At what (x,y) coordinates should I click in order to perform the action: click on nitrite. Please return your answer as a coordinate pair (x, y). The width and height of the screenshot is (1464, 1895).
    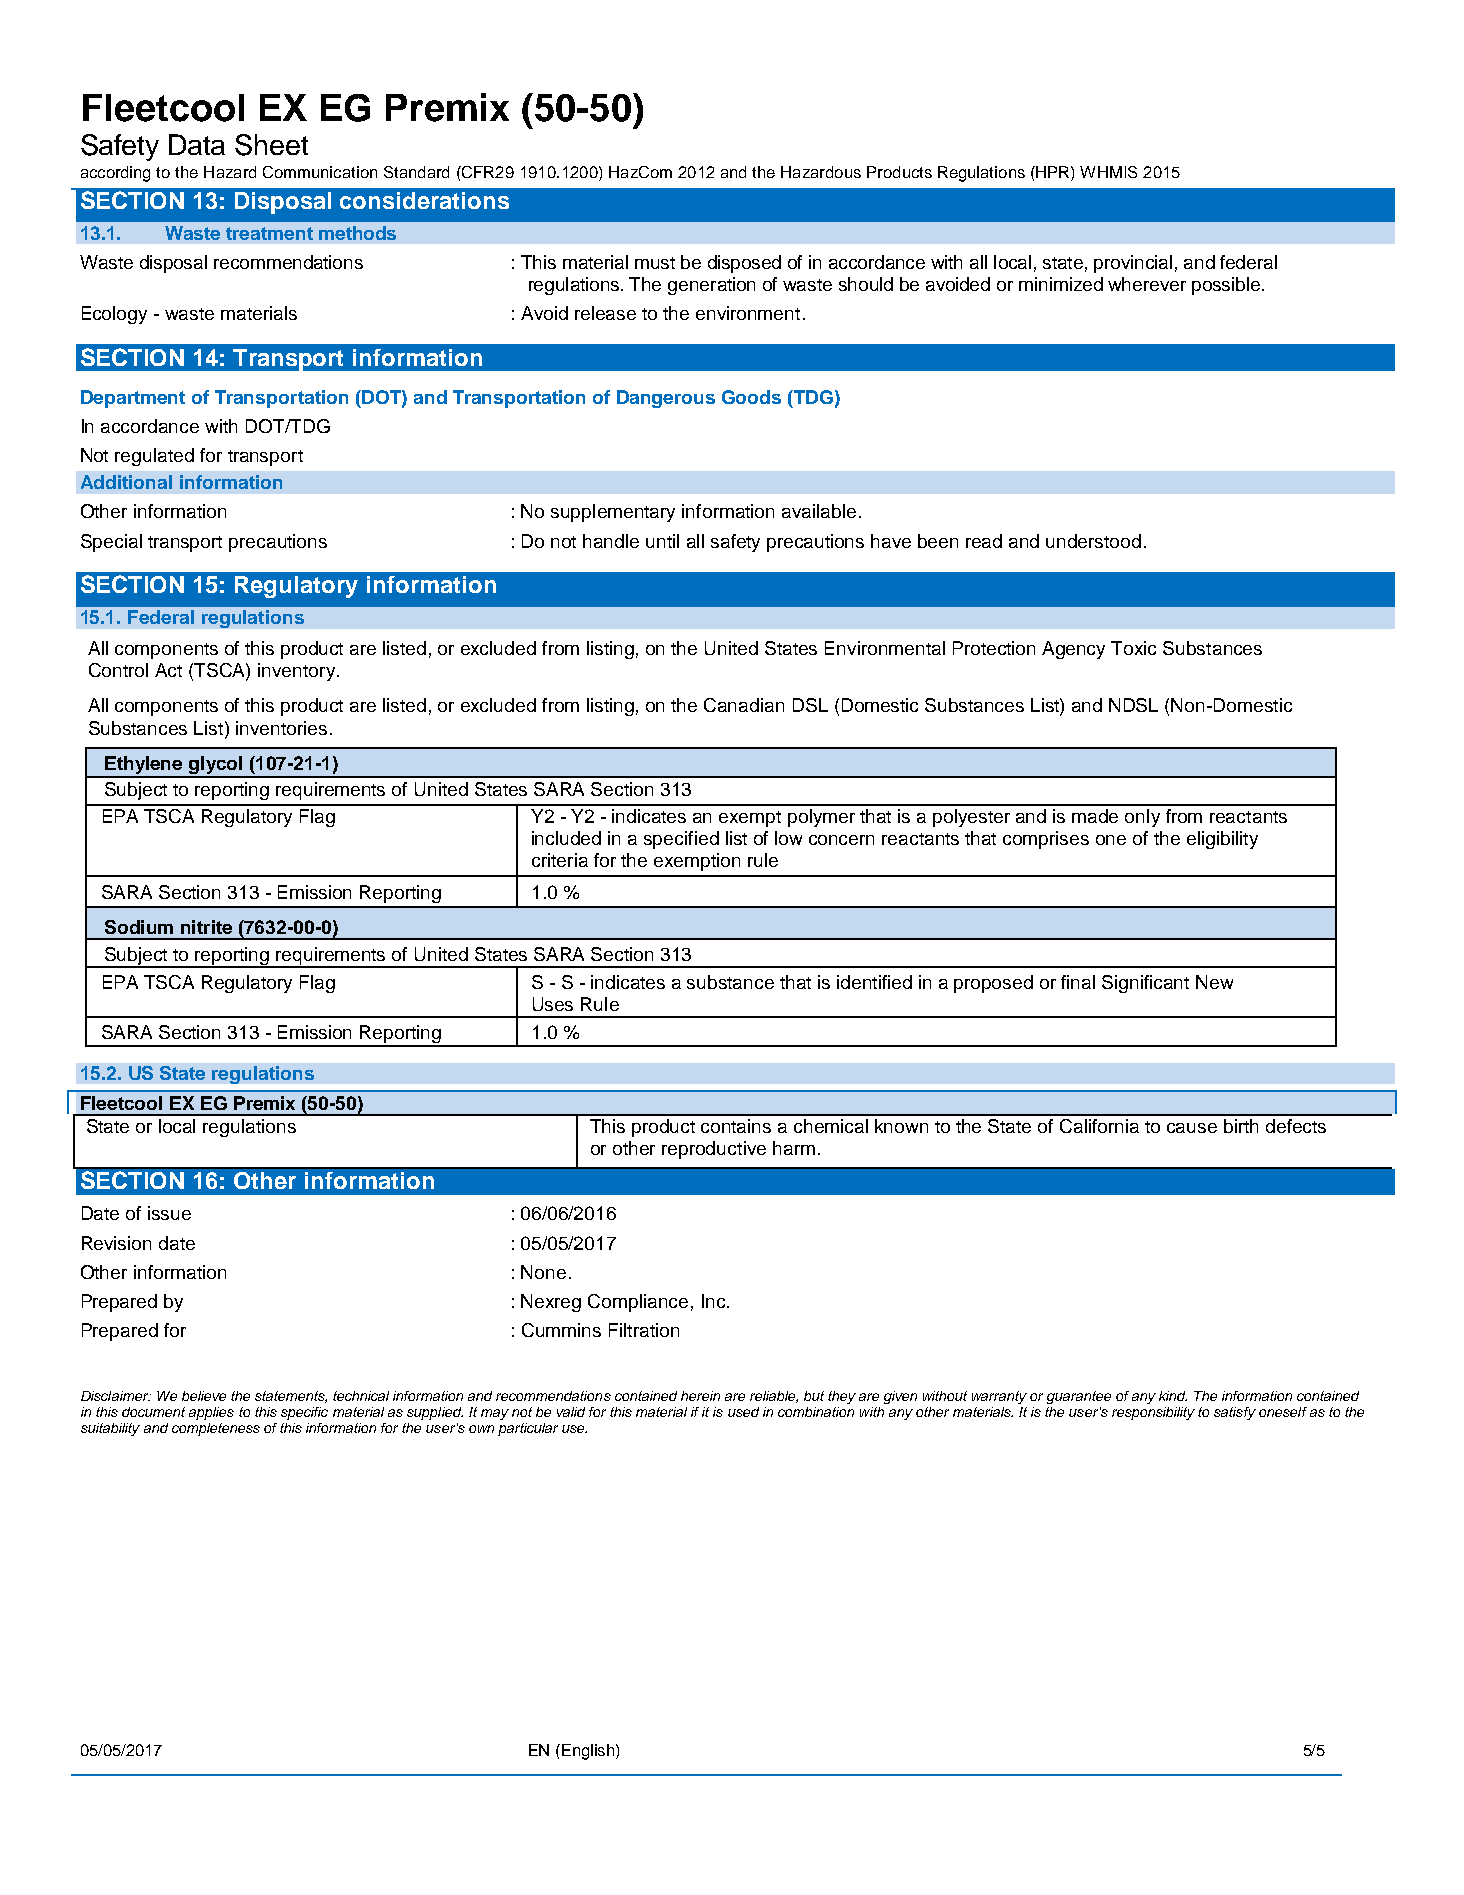
    Looking at the image, I should click on (206, 927).
